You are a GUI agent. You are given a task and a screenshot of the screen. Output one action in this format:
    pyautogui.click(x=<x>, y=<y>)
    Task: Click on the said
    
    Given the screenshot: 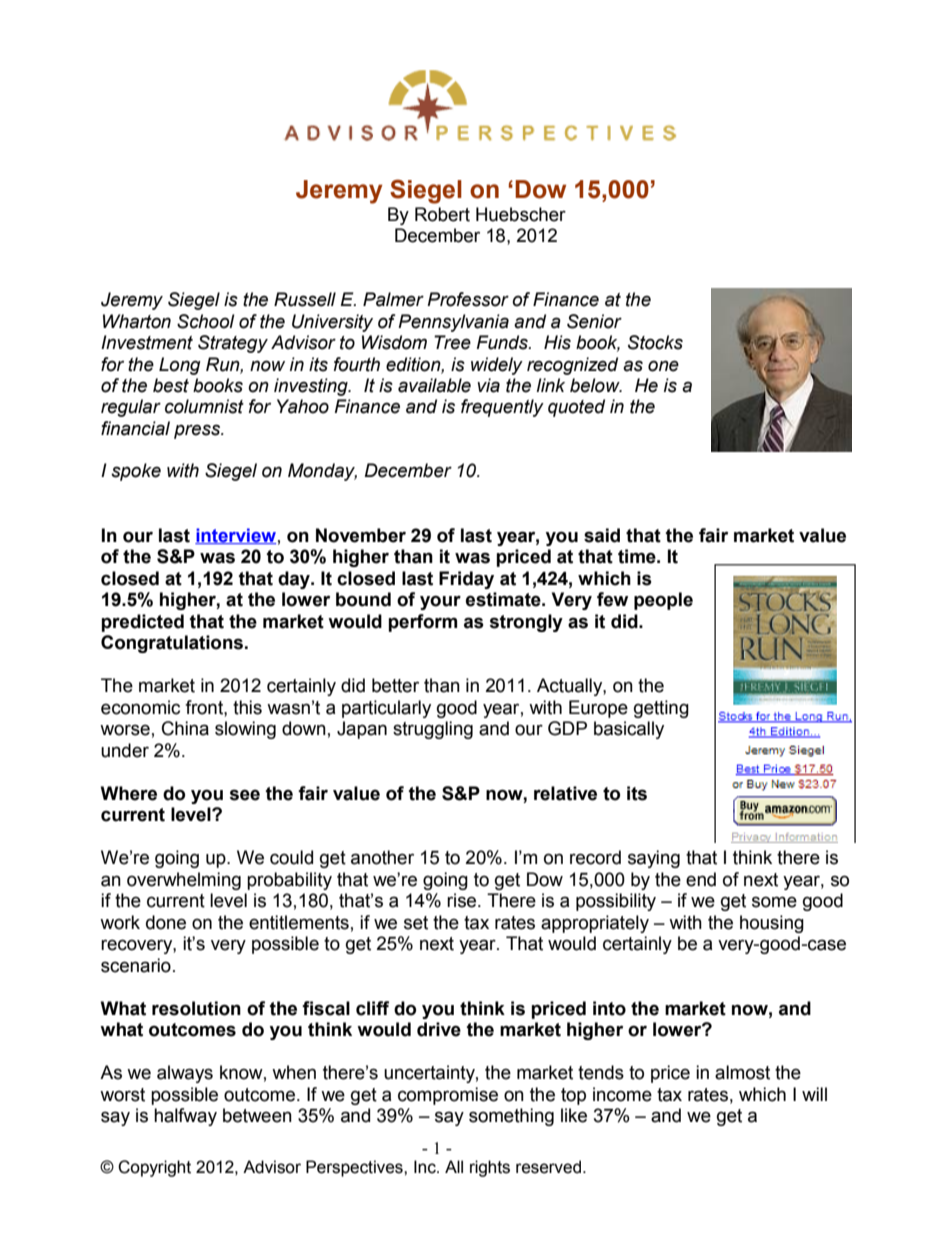 What is the action you would take?
    pyautogui.click(x=602, y=535)
